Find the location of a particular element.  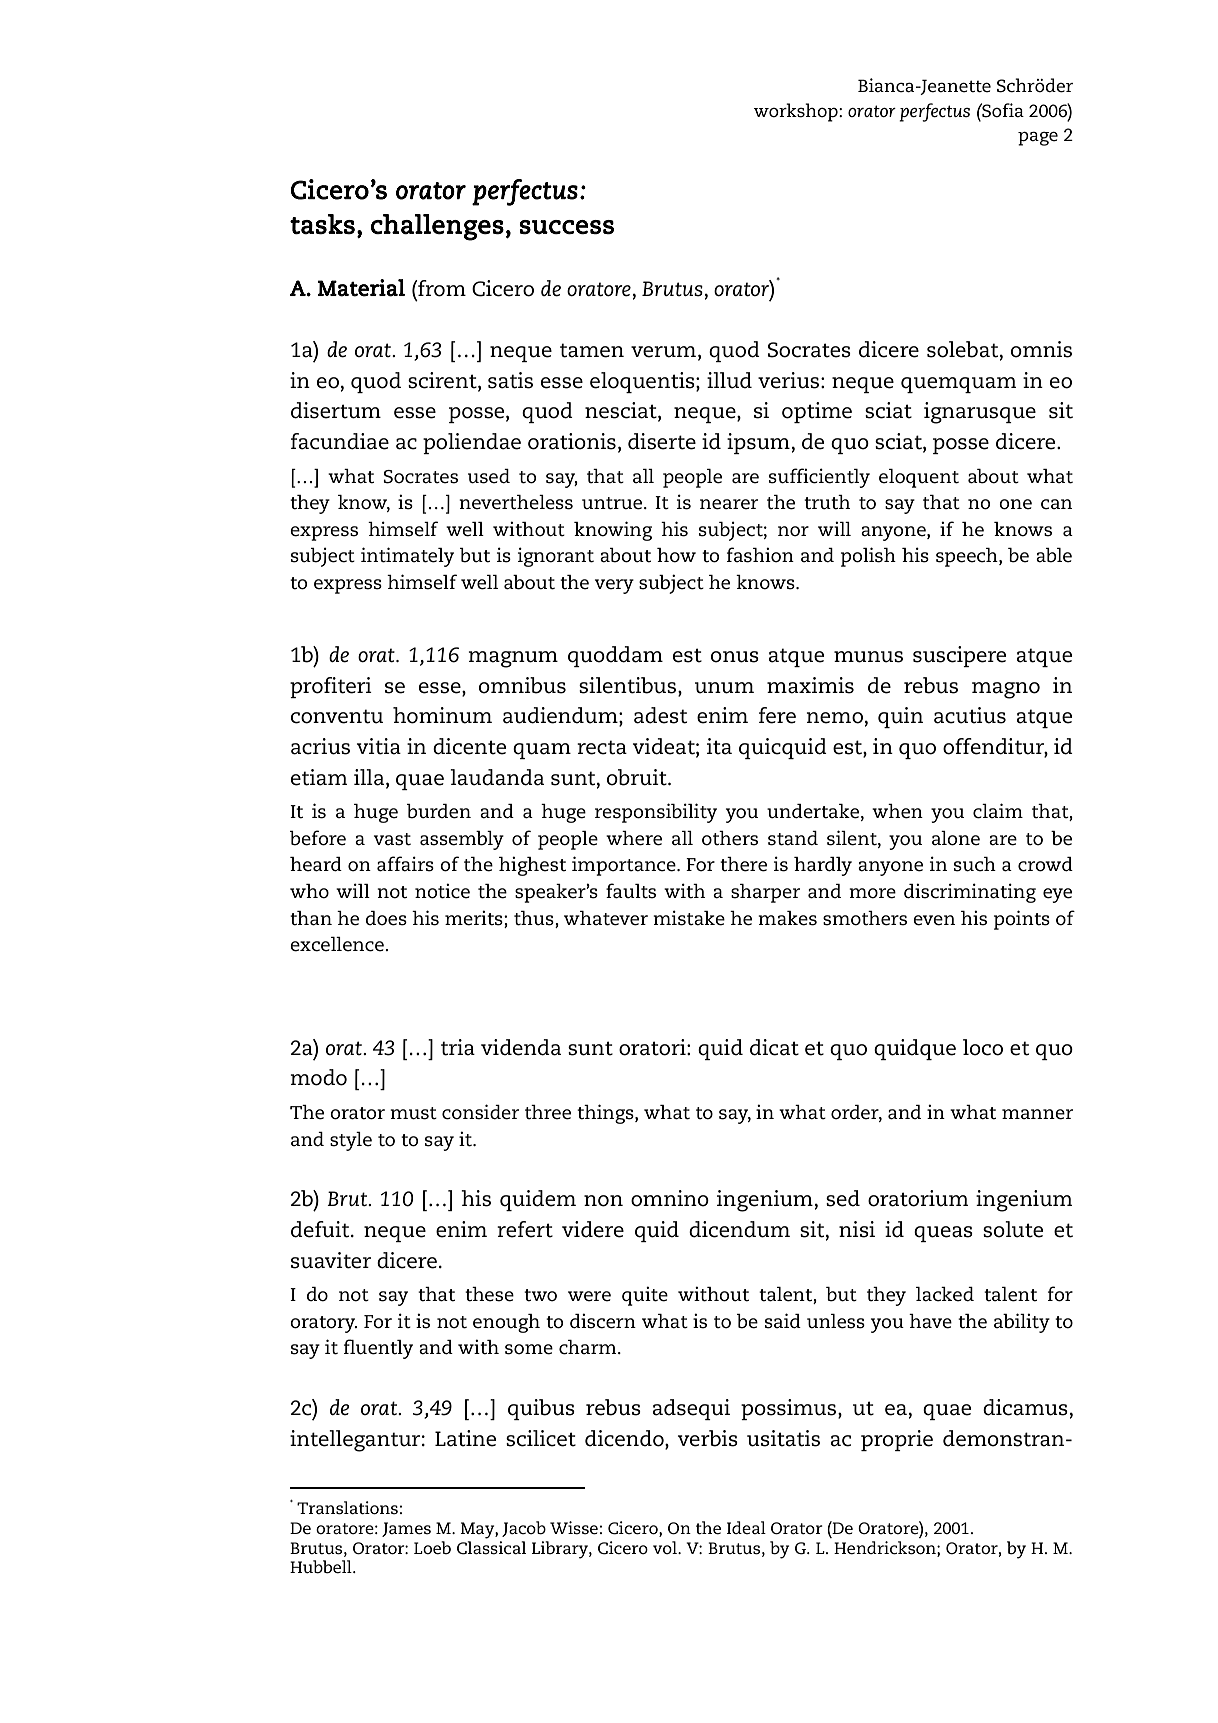

James is located at coordinates (406, 1529).
